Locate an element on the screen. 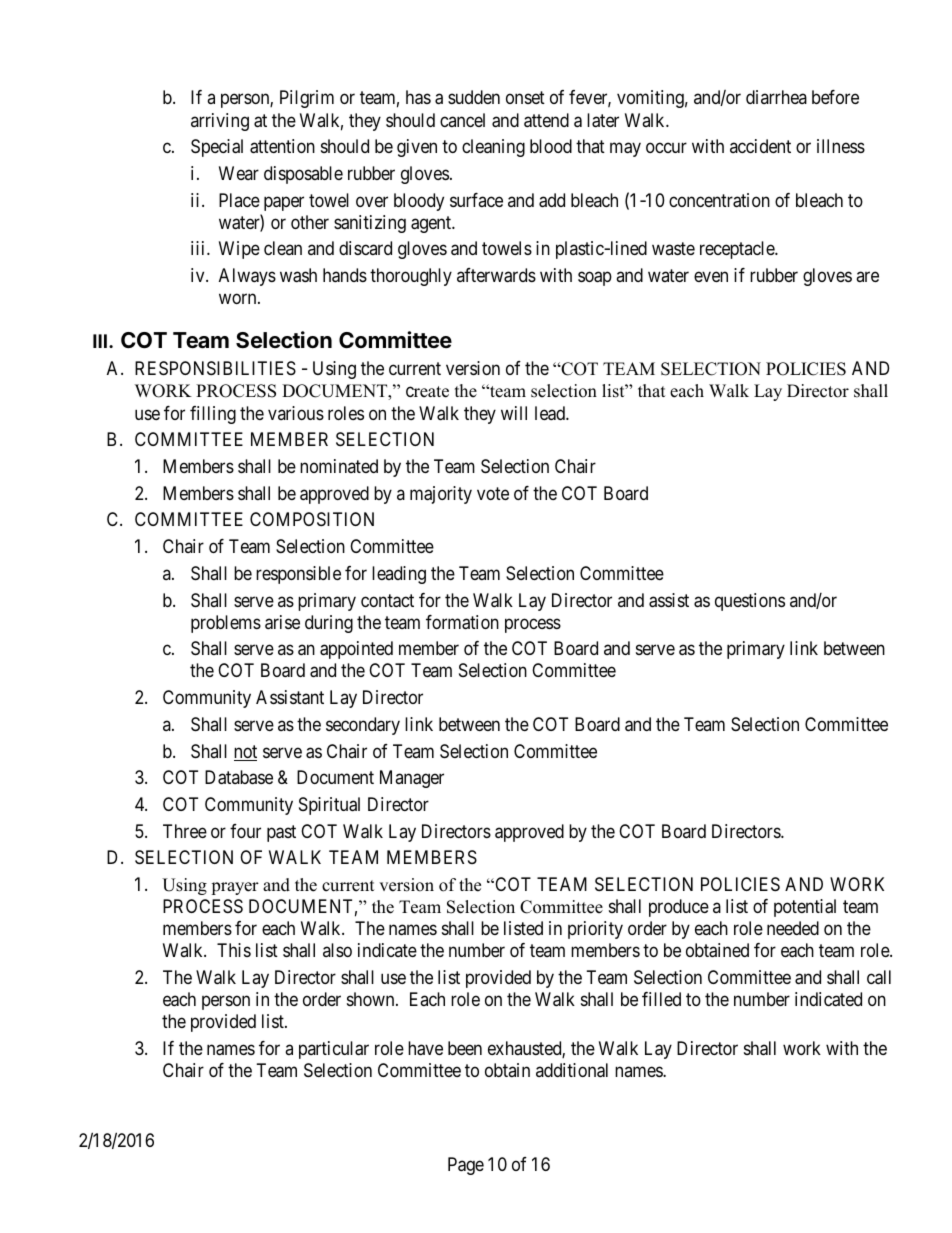 The image size is (952, 1233). potential is located at coordinates (805, 908).
